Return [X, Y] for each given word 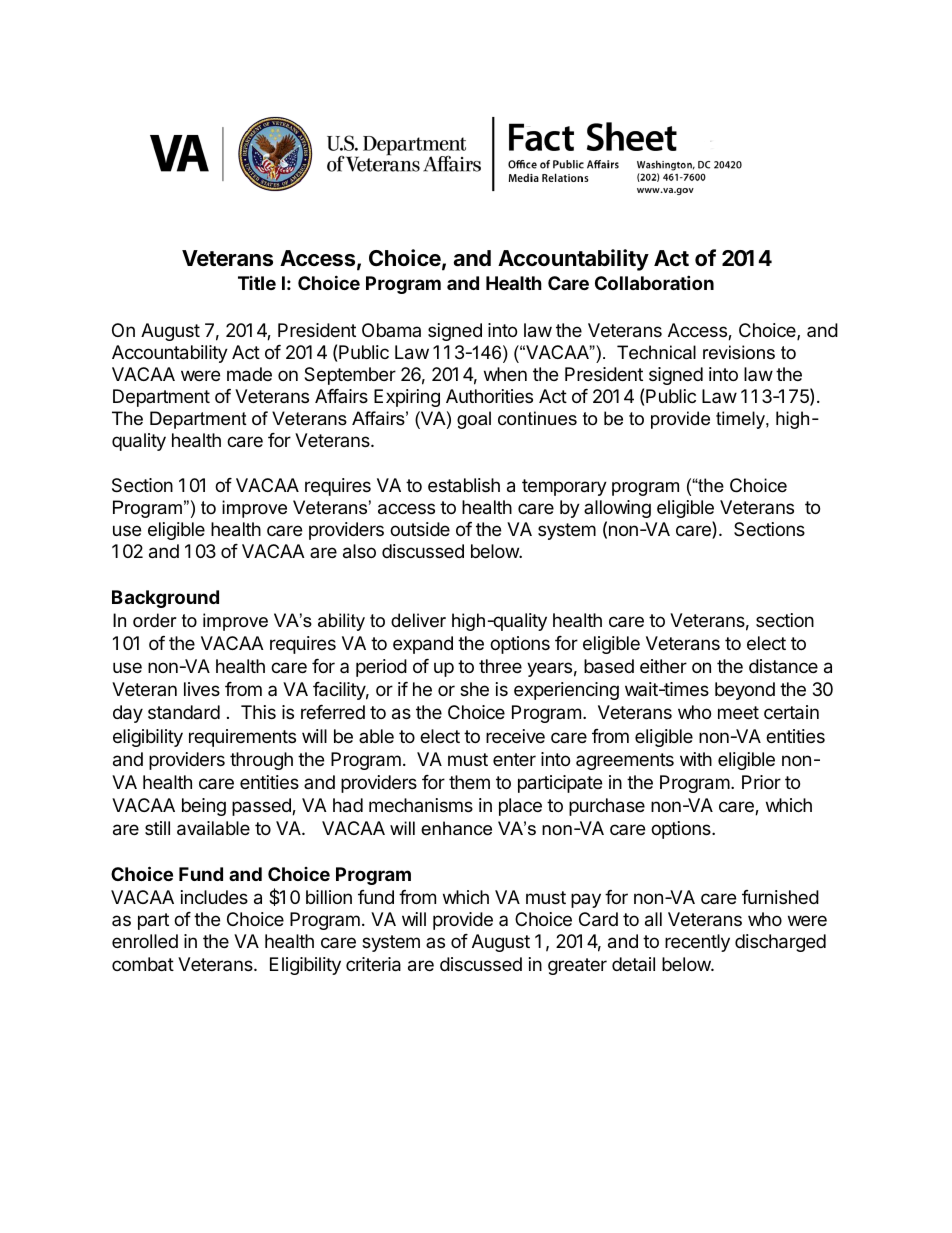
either [663, 666]
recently [697, 943]
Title [257, 283]
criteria [373, 964]
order [155, 620]
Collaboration [654, 282]
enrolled [145, 941]
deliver [418, 620]
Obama [391, 330]
